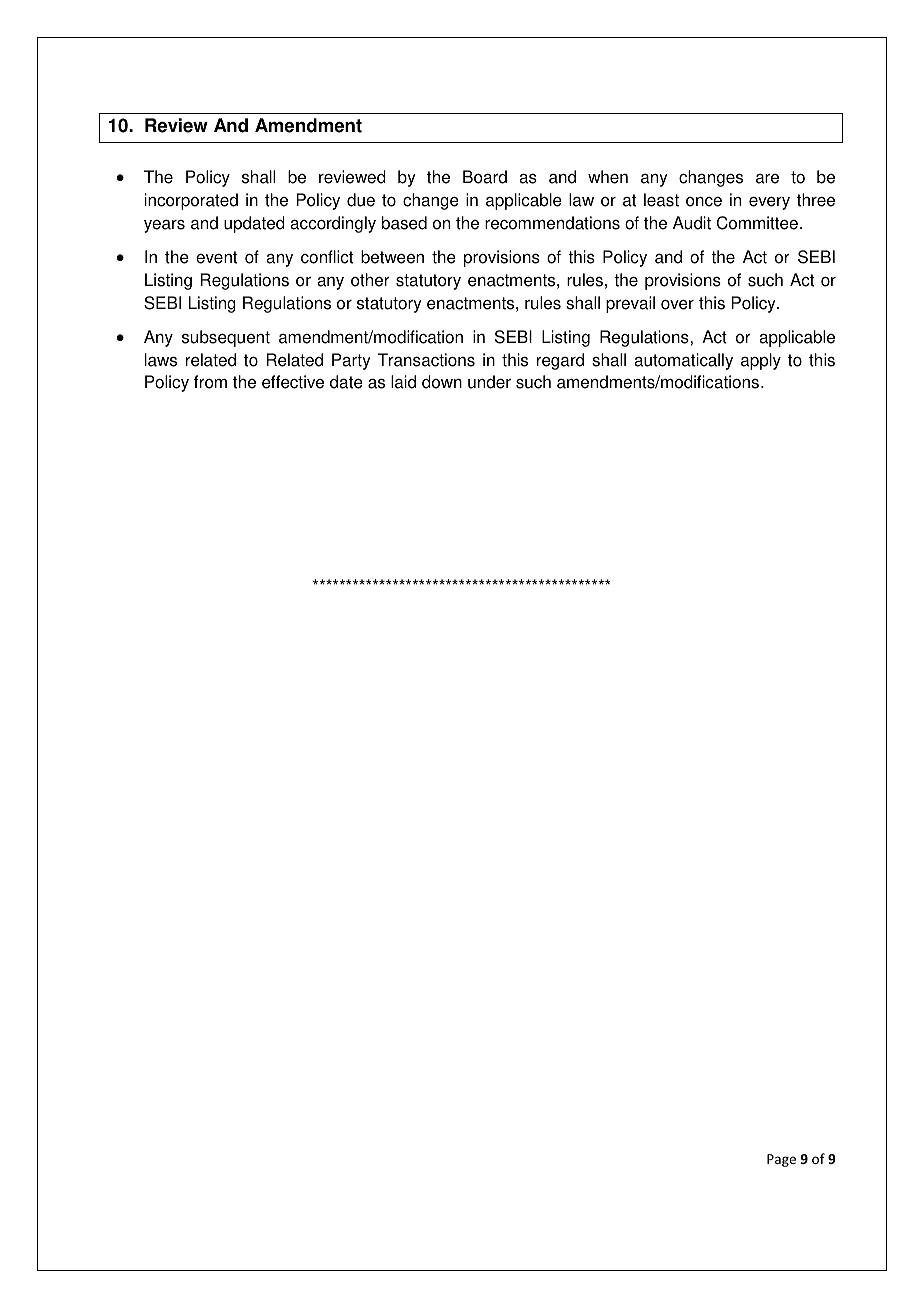 The image size is (924, 1308). What do you see at coordinates (489, 382) in the screenshot?
I see `under` at bounding box center [489, 382].
